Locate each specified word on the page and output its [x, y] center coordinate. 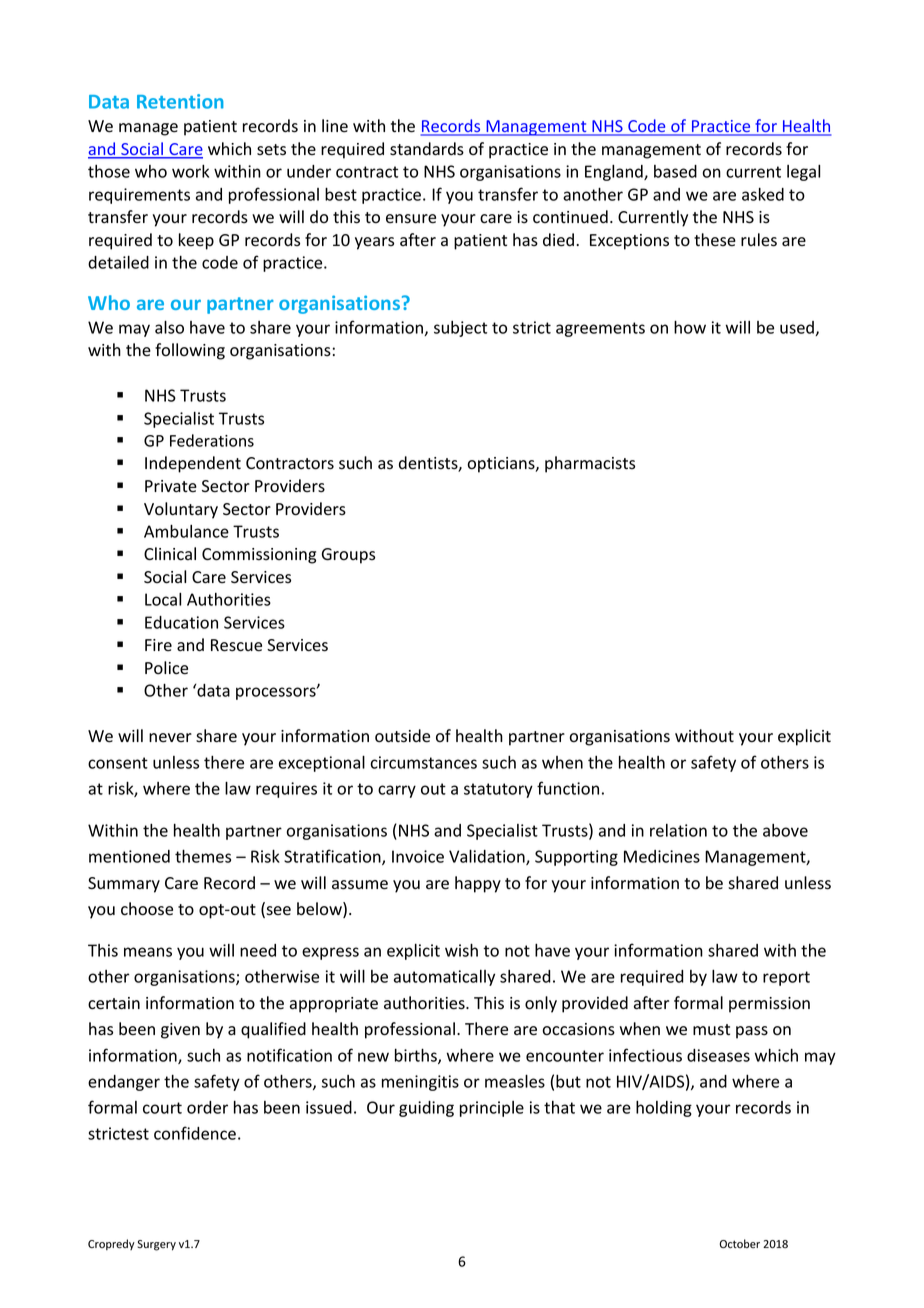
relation [678, 830]
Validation [488, 857]
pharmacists [590, 464]
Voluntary [181, 510]
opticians [502, 465]
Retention [180, 101]
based [675, 171]
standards [427, 149]
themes [203, 856]
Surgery [157, 1245]
